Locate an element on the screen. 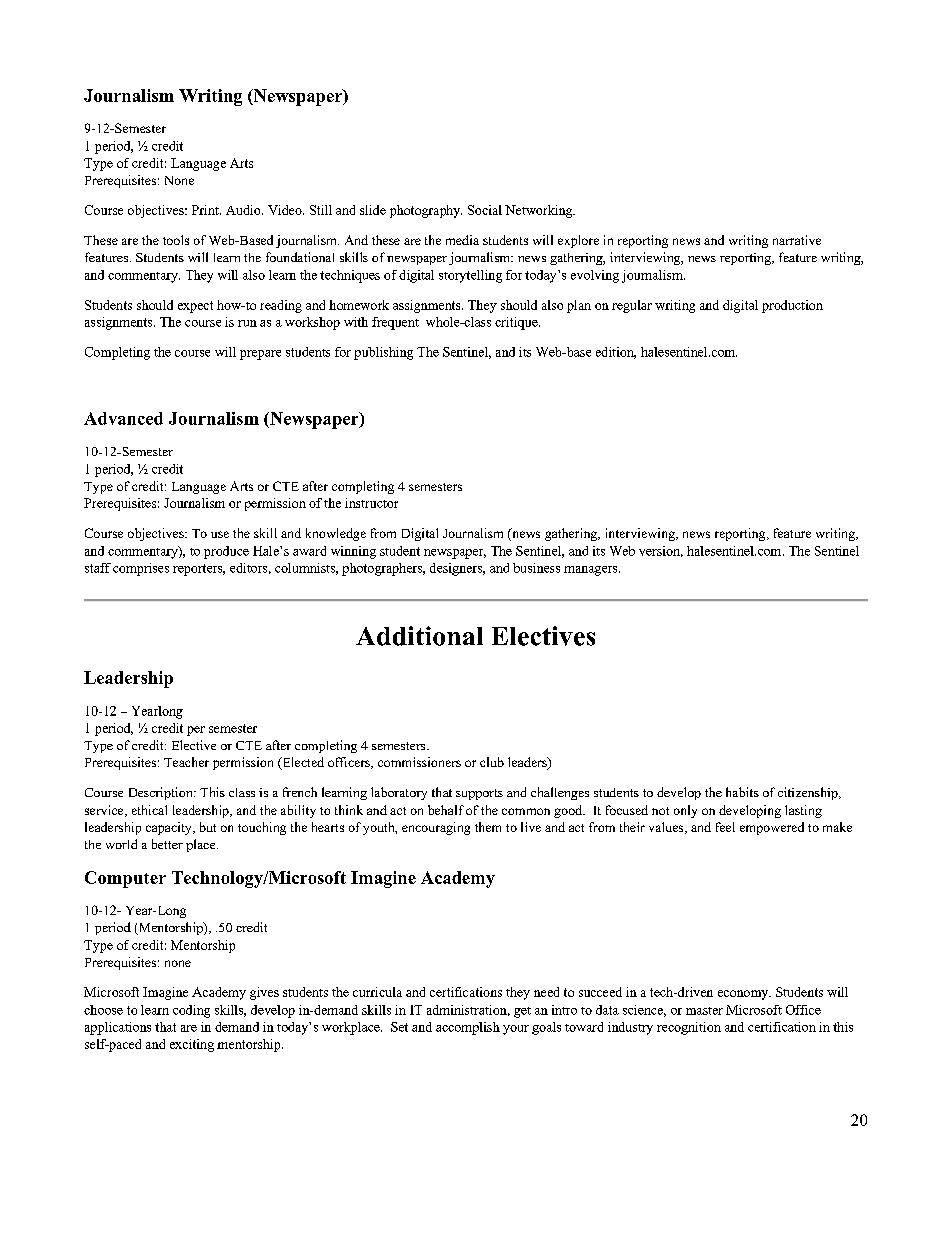  tools is located at coordinates (176, 240).
